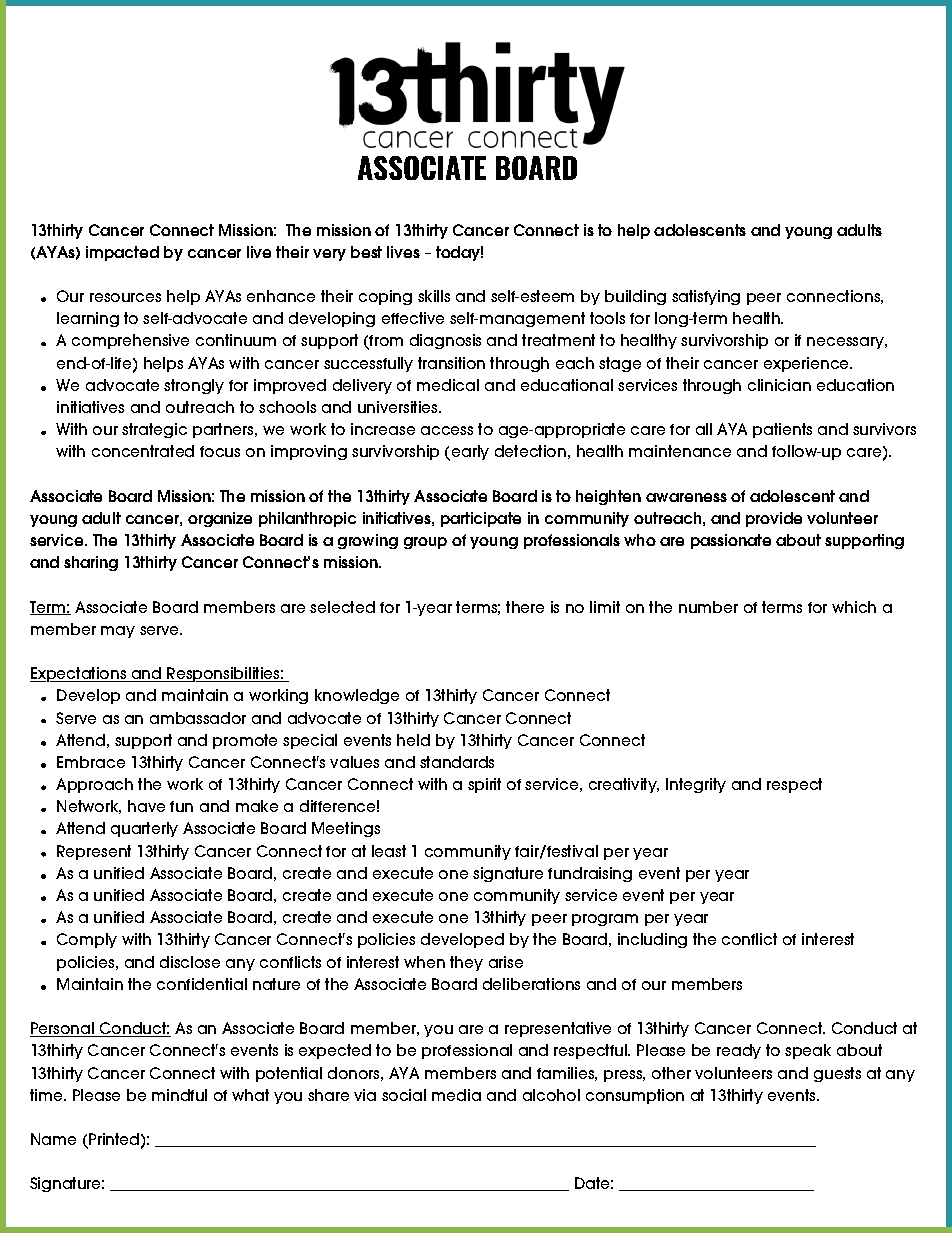  I want to click on ambassador, so click(198, 718).
